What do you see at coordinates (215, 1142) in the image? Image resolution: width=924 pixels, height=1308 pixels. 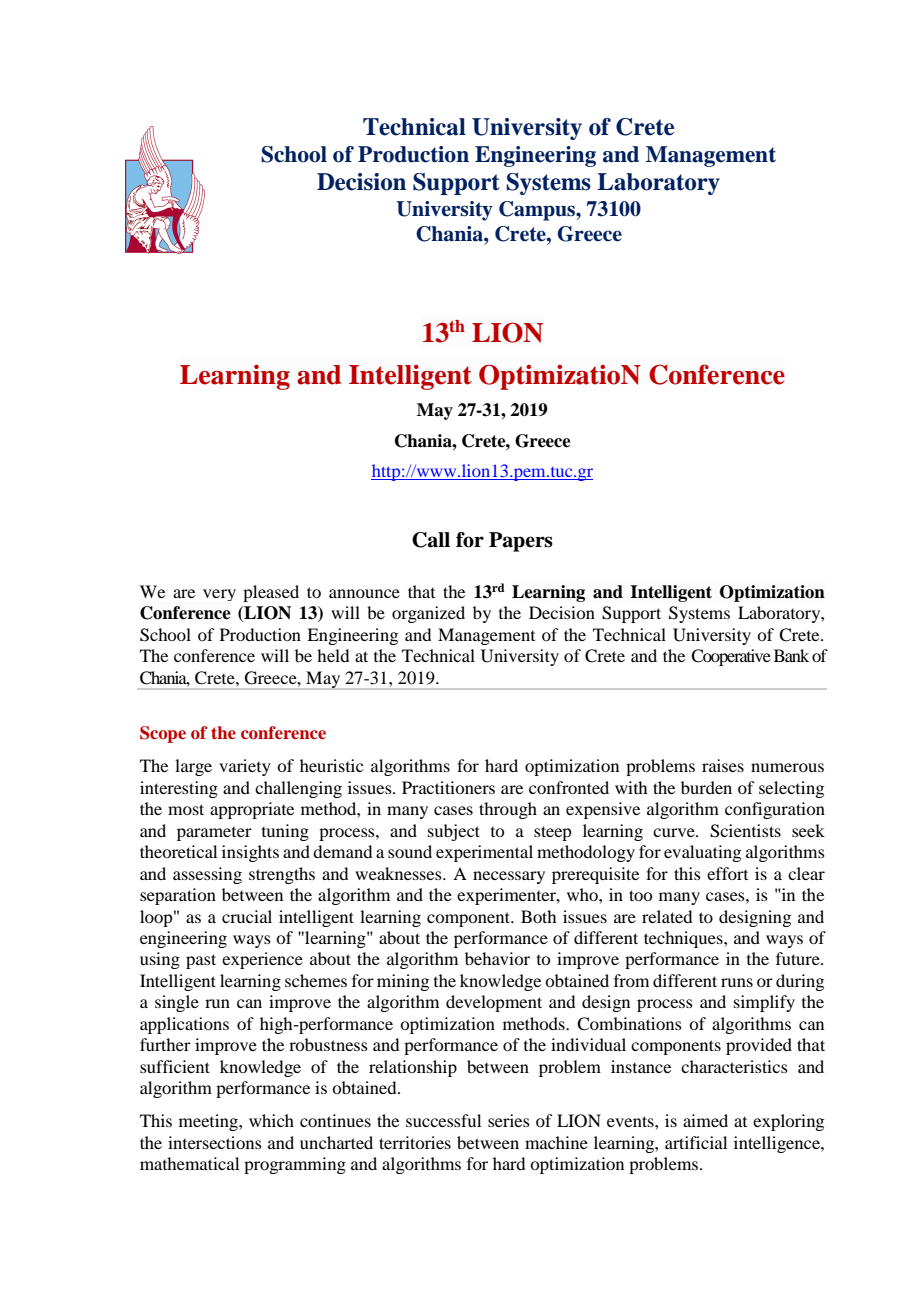 I see `intersections` at bounding box center [215, 1142].
